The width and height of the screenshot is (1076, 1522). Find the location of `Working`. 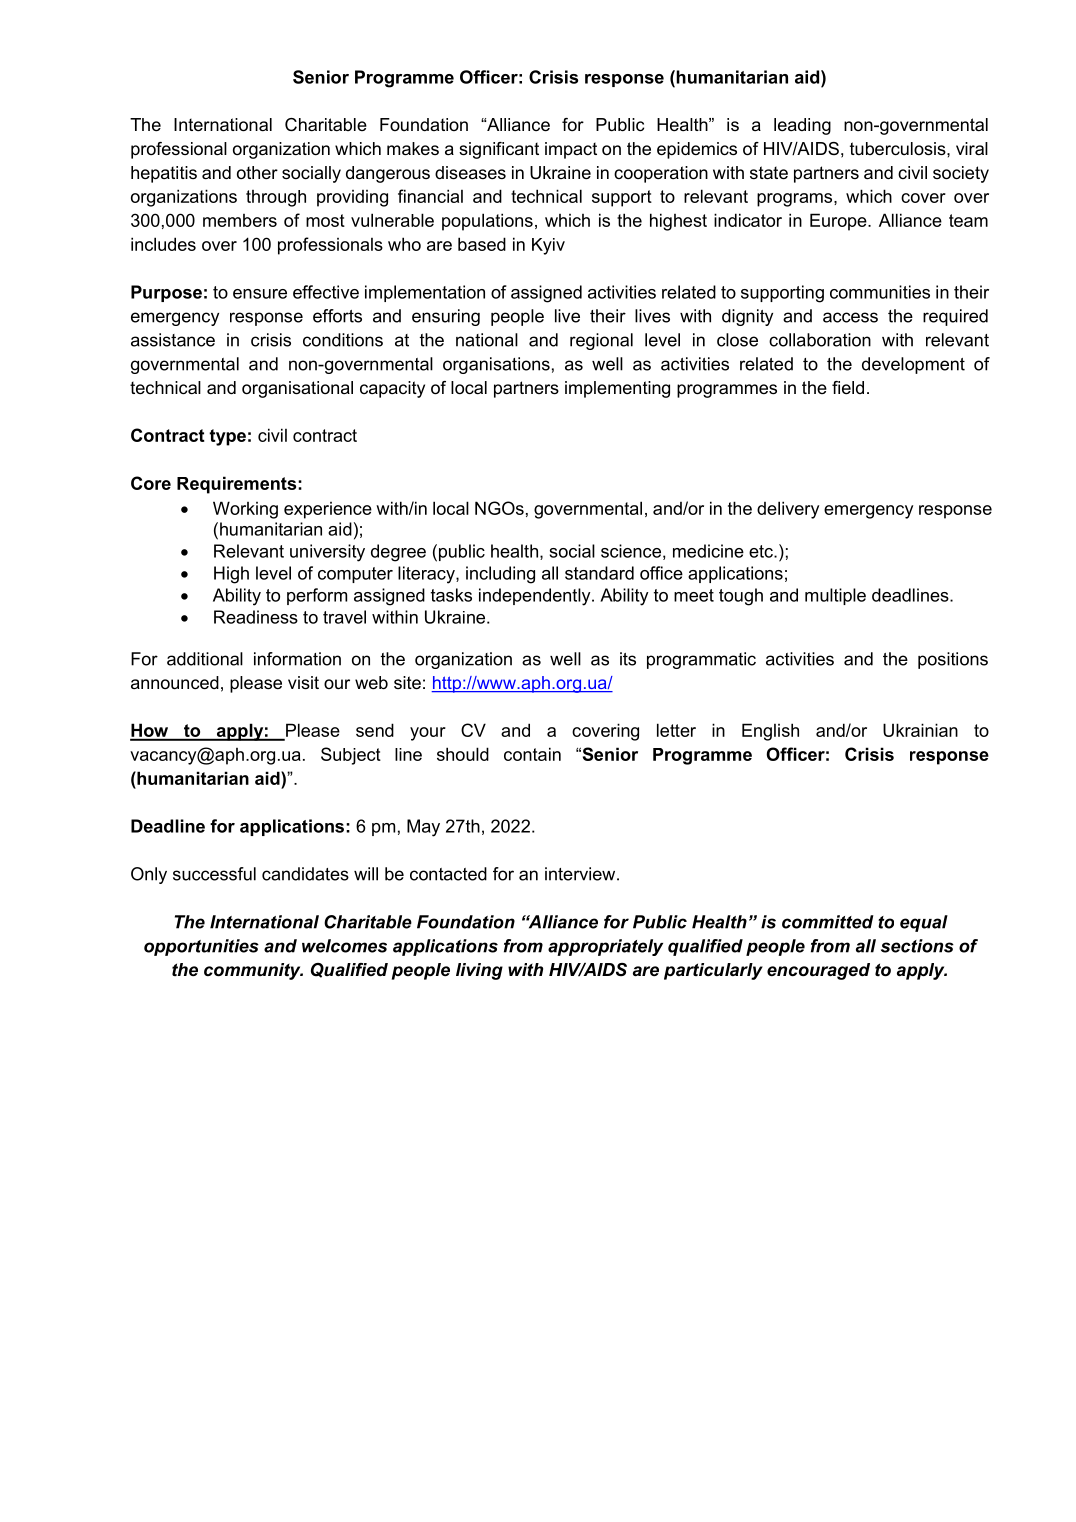

Working is located at coordinates (245, 510).
